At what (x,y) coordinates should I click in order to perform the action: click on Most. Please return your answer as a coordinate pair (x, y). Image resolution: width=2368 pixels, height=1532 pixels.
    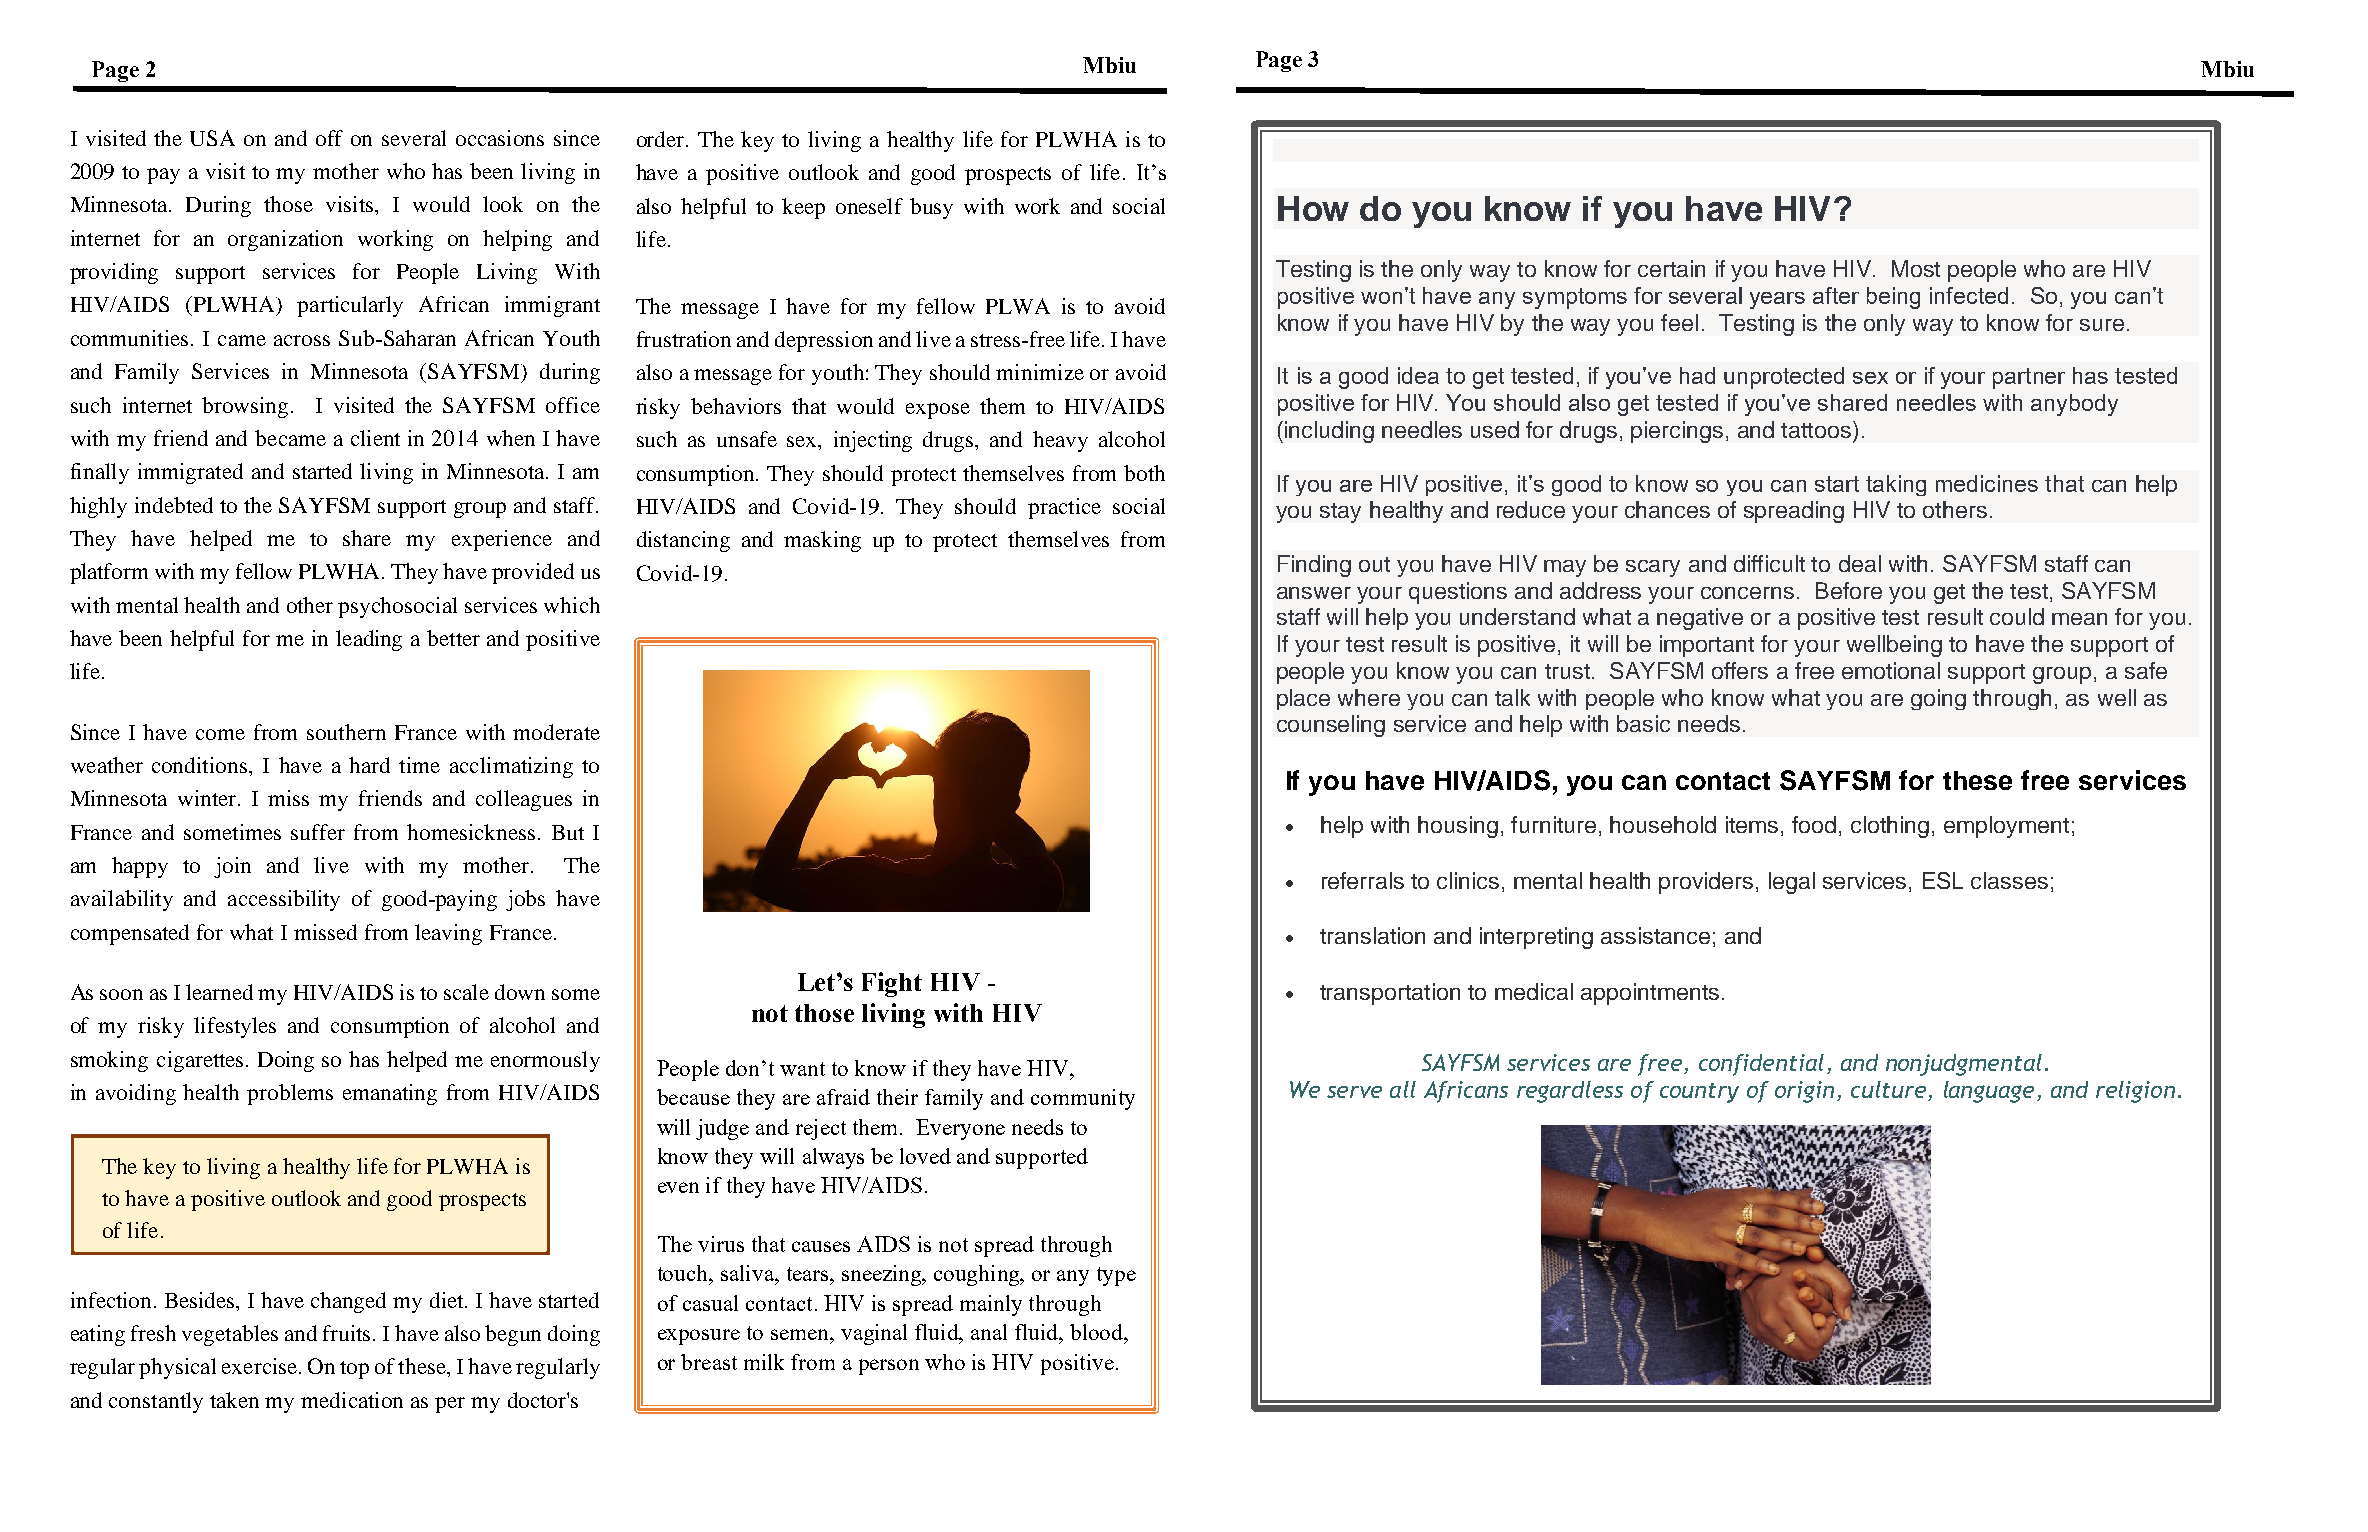
    Looking at the image, I should click on (1916, 268).
